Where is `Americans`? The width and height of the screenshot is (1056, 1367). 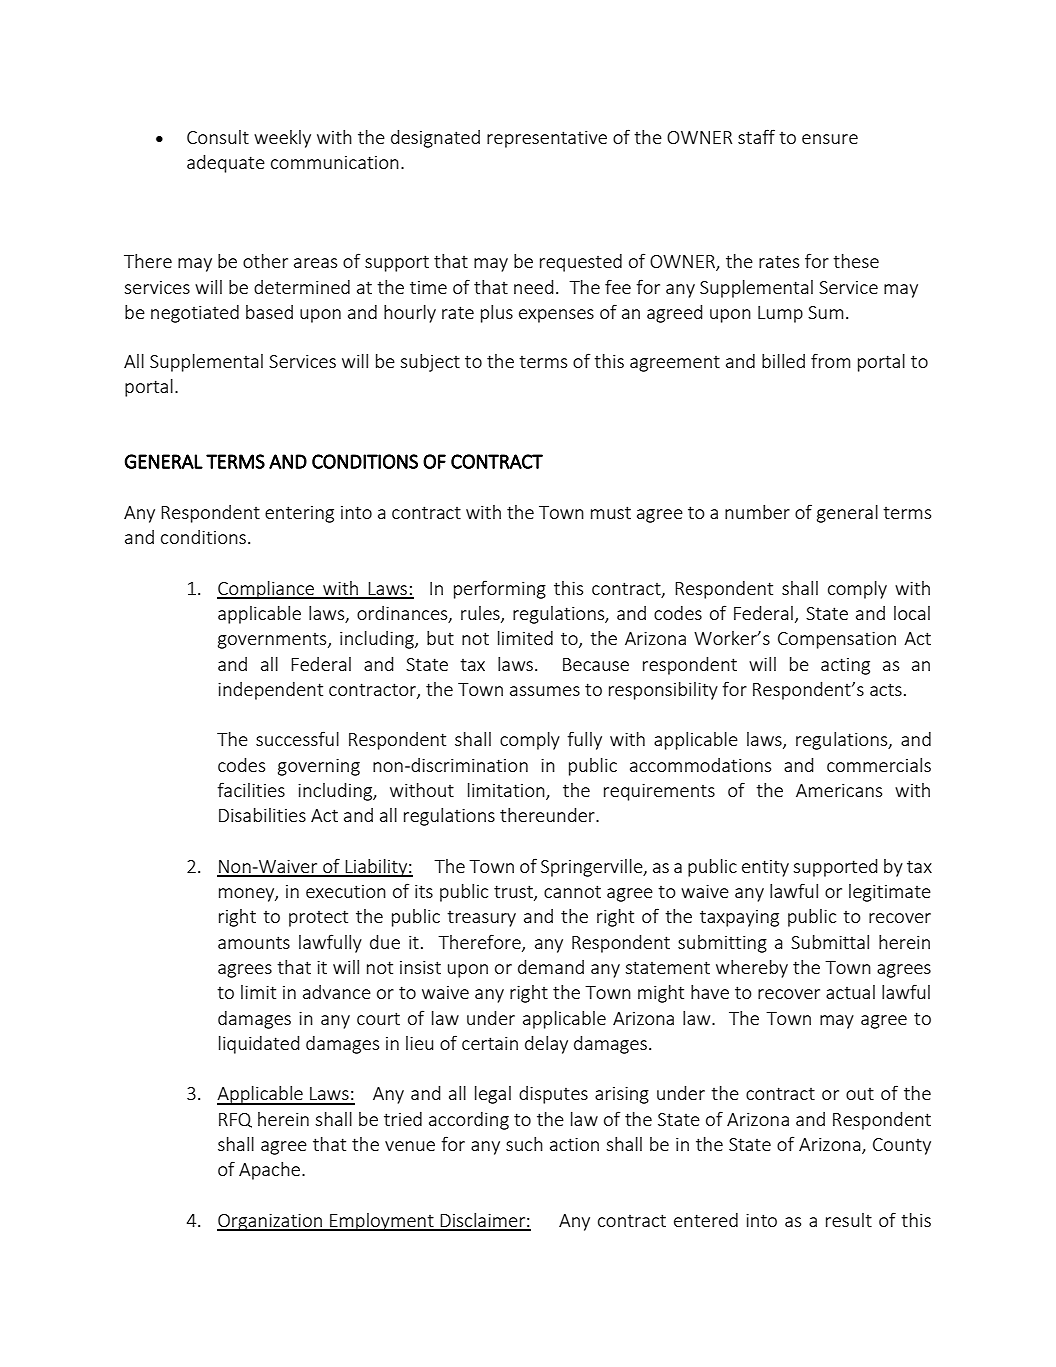
Americans is located at coordinates (839, 790).
